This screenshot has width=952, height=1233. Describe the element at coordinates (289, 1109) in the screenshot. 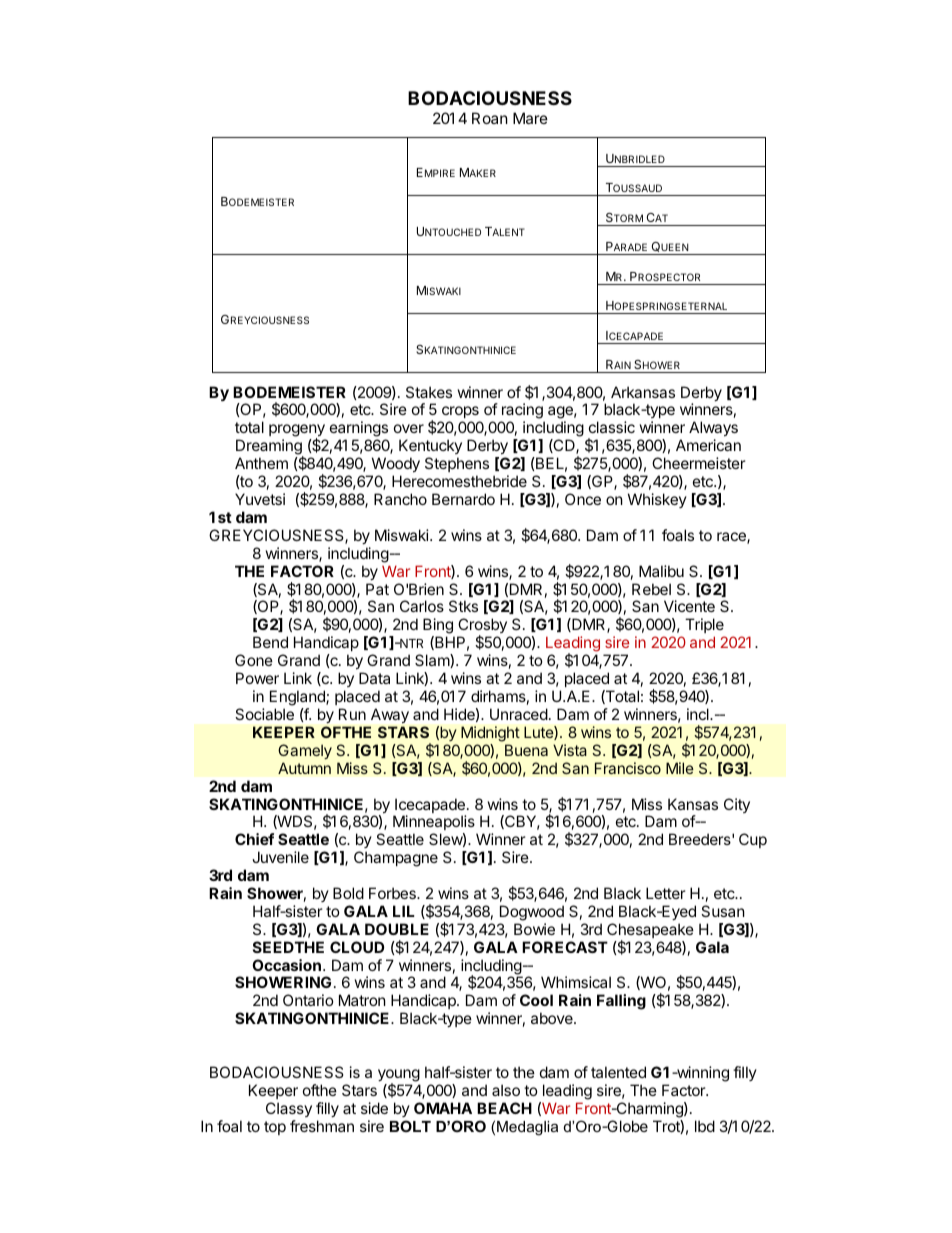

I see `Classy` at that location.
